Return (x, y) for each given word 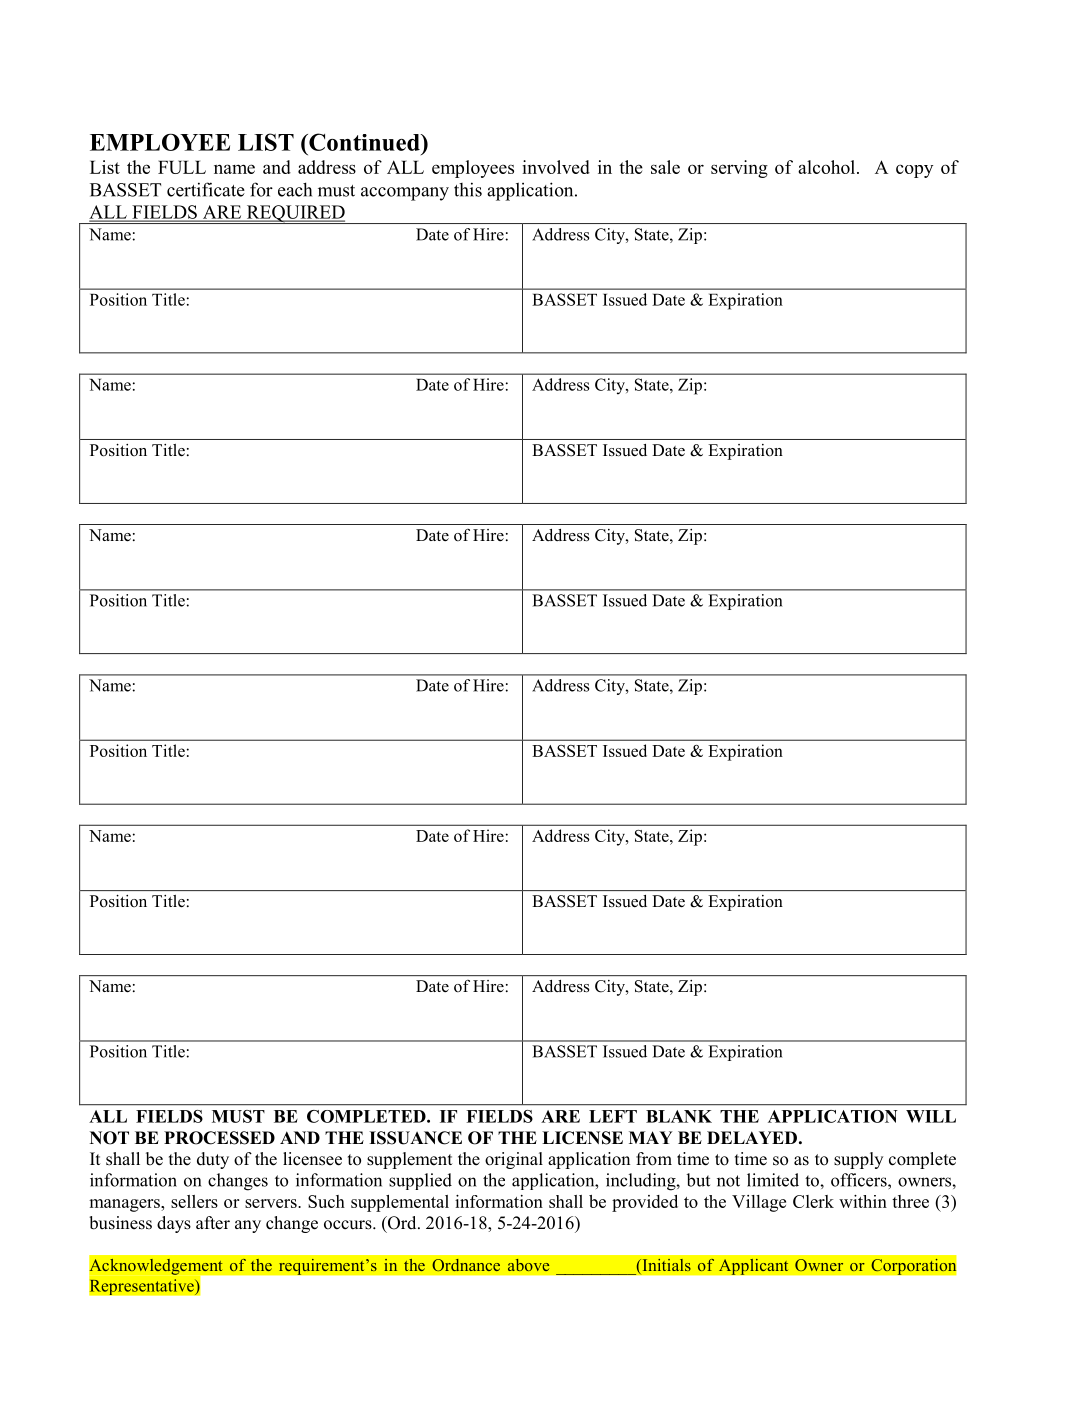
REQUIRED (295, 214)
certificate (206, 189)
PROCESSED (219, 1138)
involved (556, 167)
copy (914, 171)
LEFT (613, 1116)
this (468, 189)
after (213, 1223)
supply (858, 1160)
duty (213, 1160)
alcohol (828, 167)
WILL (931, 1116)
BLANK (679, 1116)
